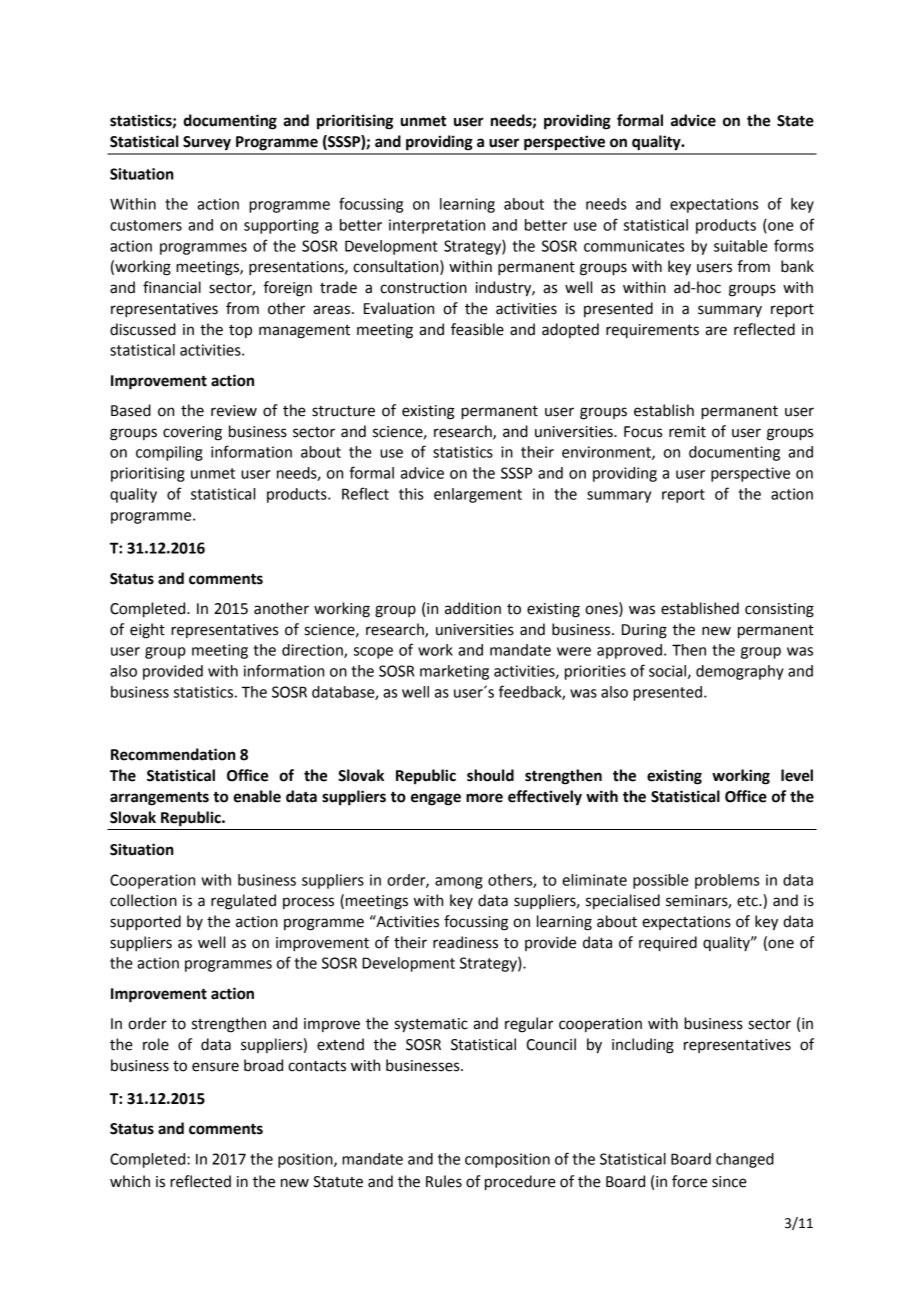 This document has width=924, height=1308. I want to click on which, so click(130, 1181).
